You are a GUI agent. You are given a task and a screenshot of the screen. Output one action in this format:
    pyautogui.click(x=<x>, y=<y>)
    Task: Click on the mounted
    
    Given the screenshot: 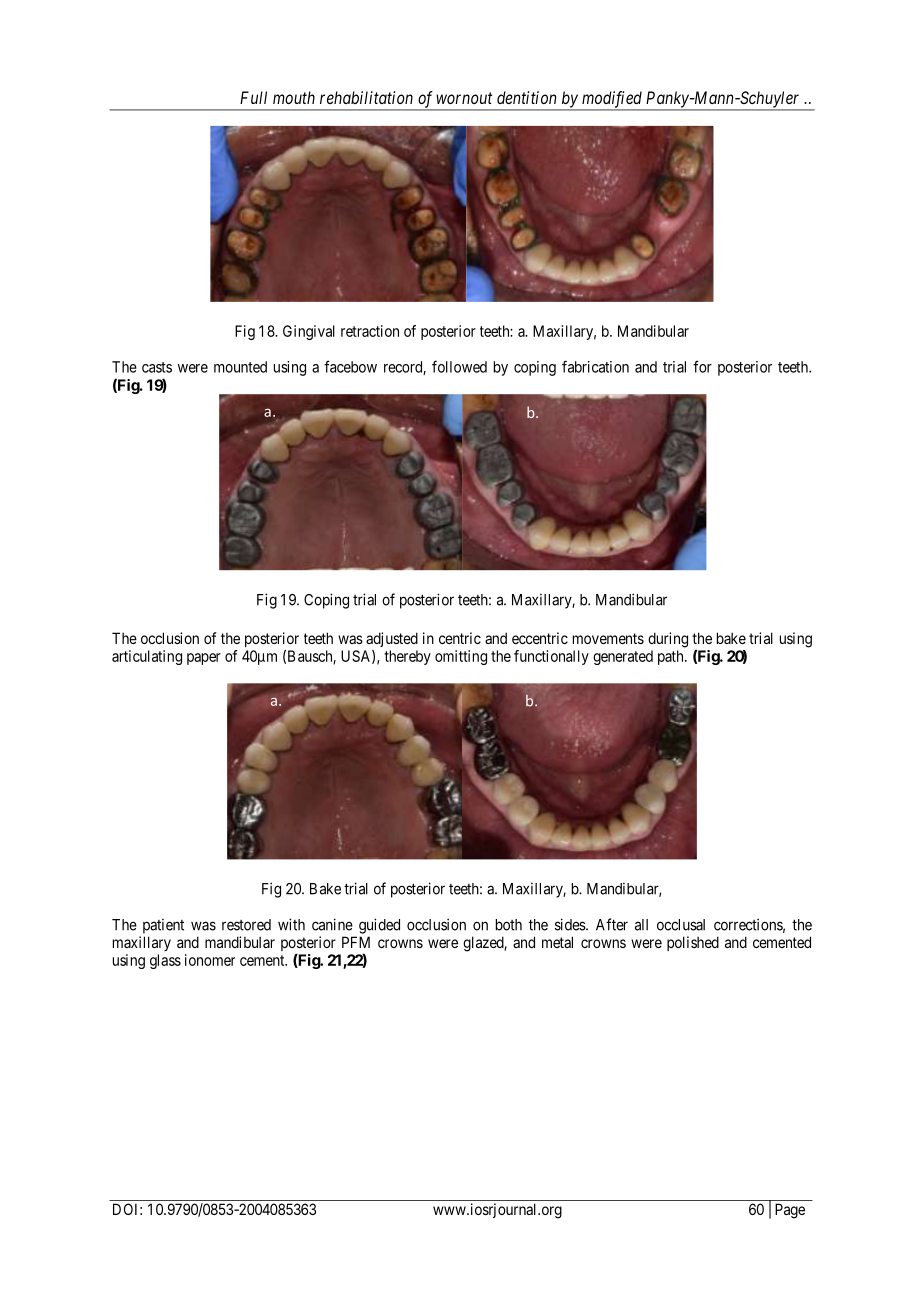 What is the action you would take?
    pyautogui.click(x=240, y=367)
